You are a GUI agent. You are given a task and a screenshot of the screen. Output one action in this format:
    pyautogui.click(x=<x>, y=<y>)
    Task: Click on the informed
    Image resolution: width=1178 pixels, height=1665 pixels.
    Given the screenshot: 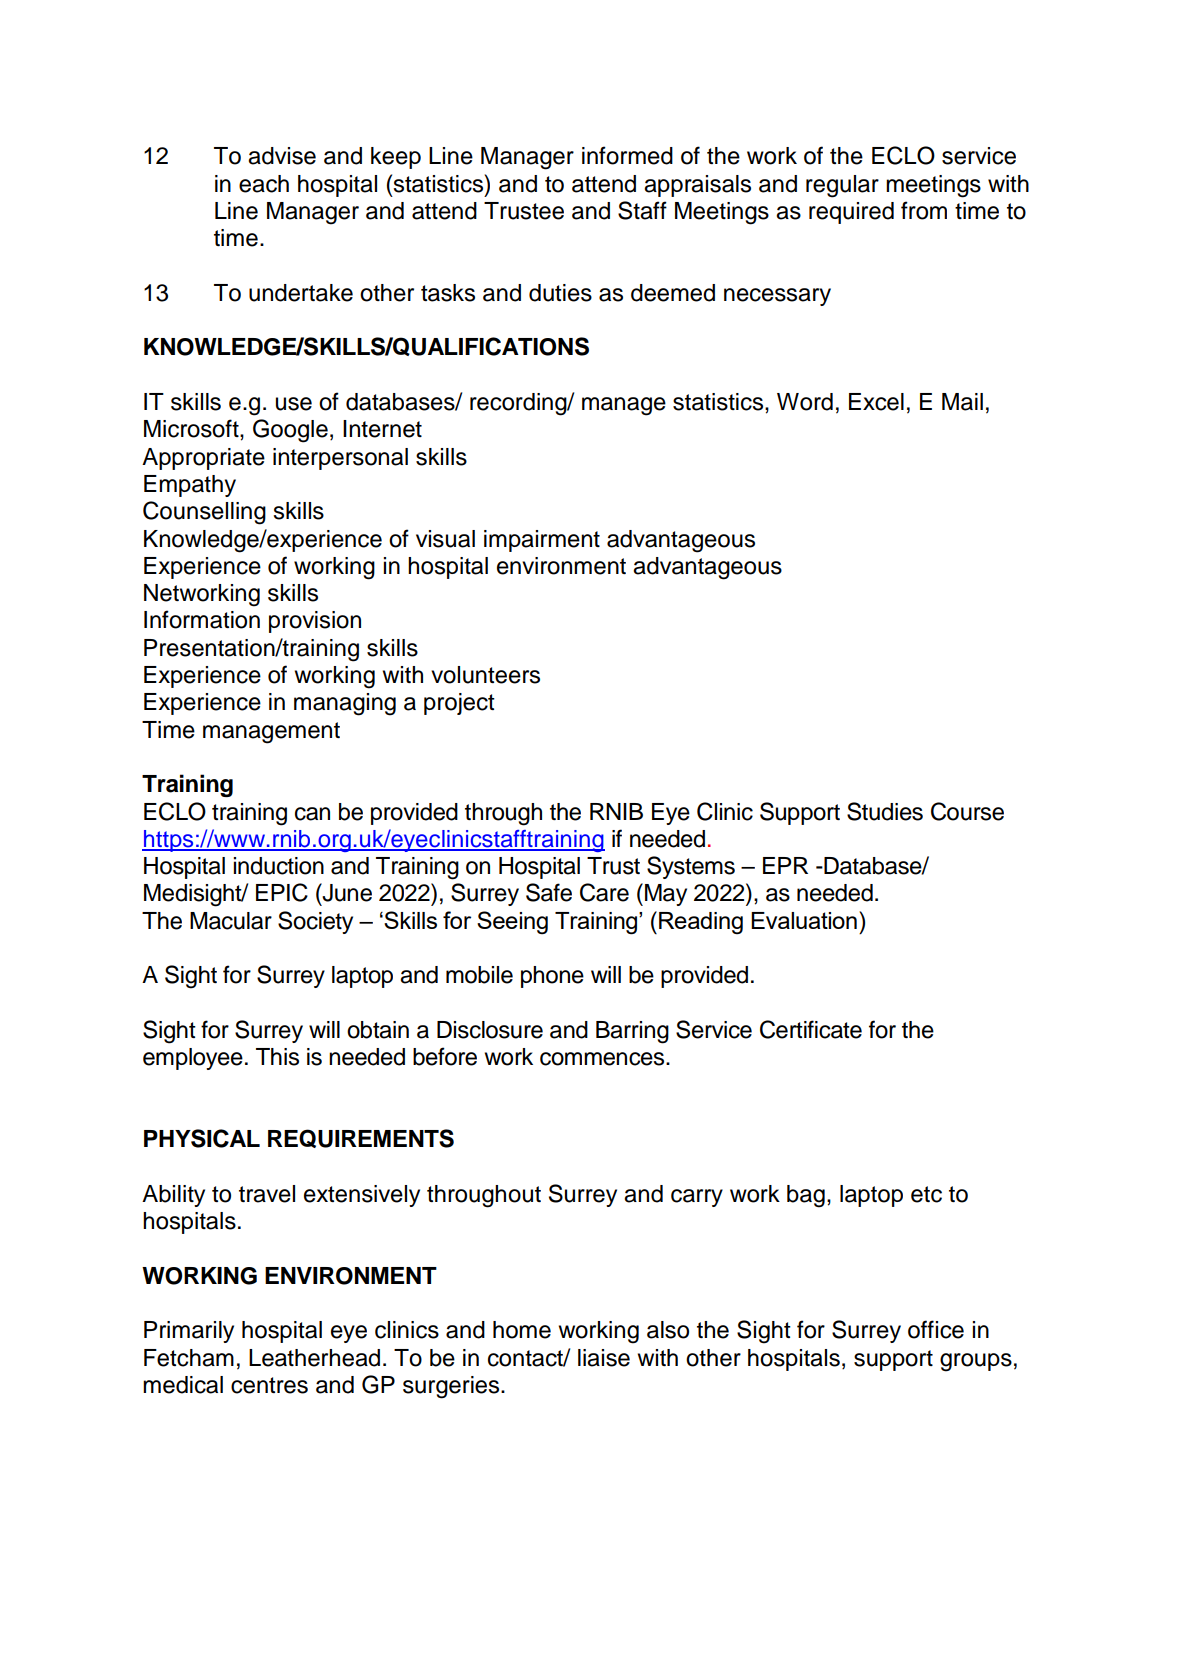 What is the action you would take?
    pyautogui.click(x=627, y=155)
